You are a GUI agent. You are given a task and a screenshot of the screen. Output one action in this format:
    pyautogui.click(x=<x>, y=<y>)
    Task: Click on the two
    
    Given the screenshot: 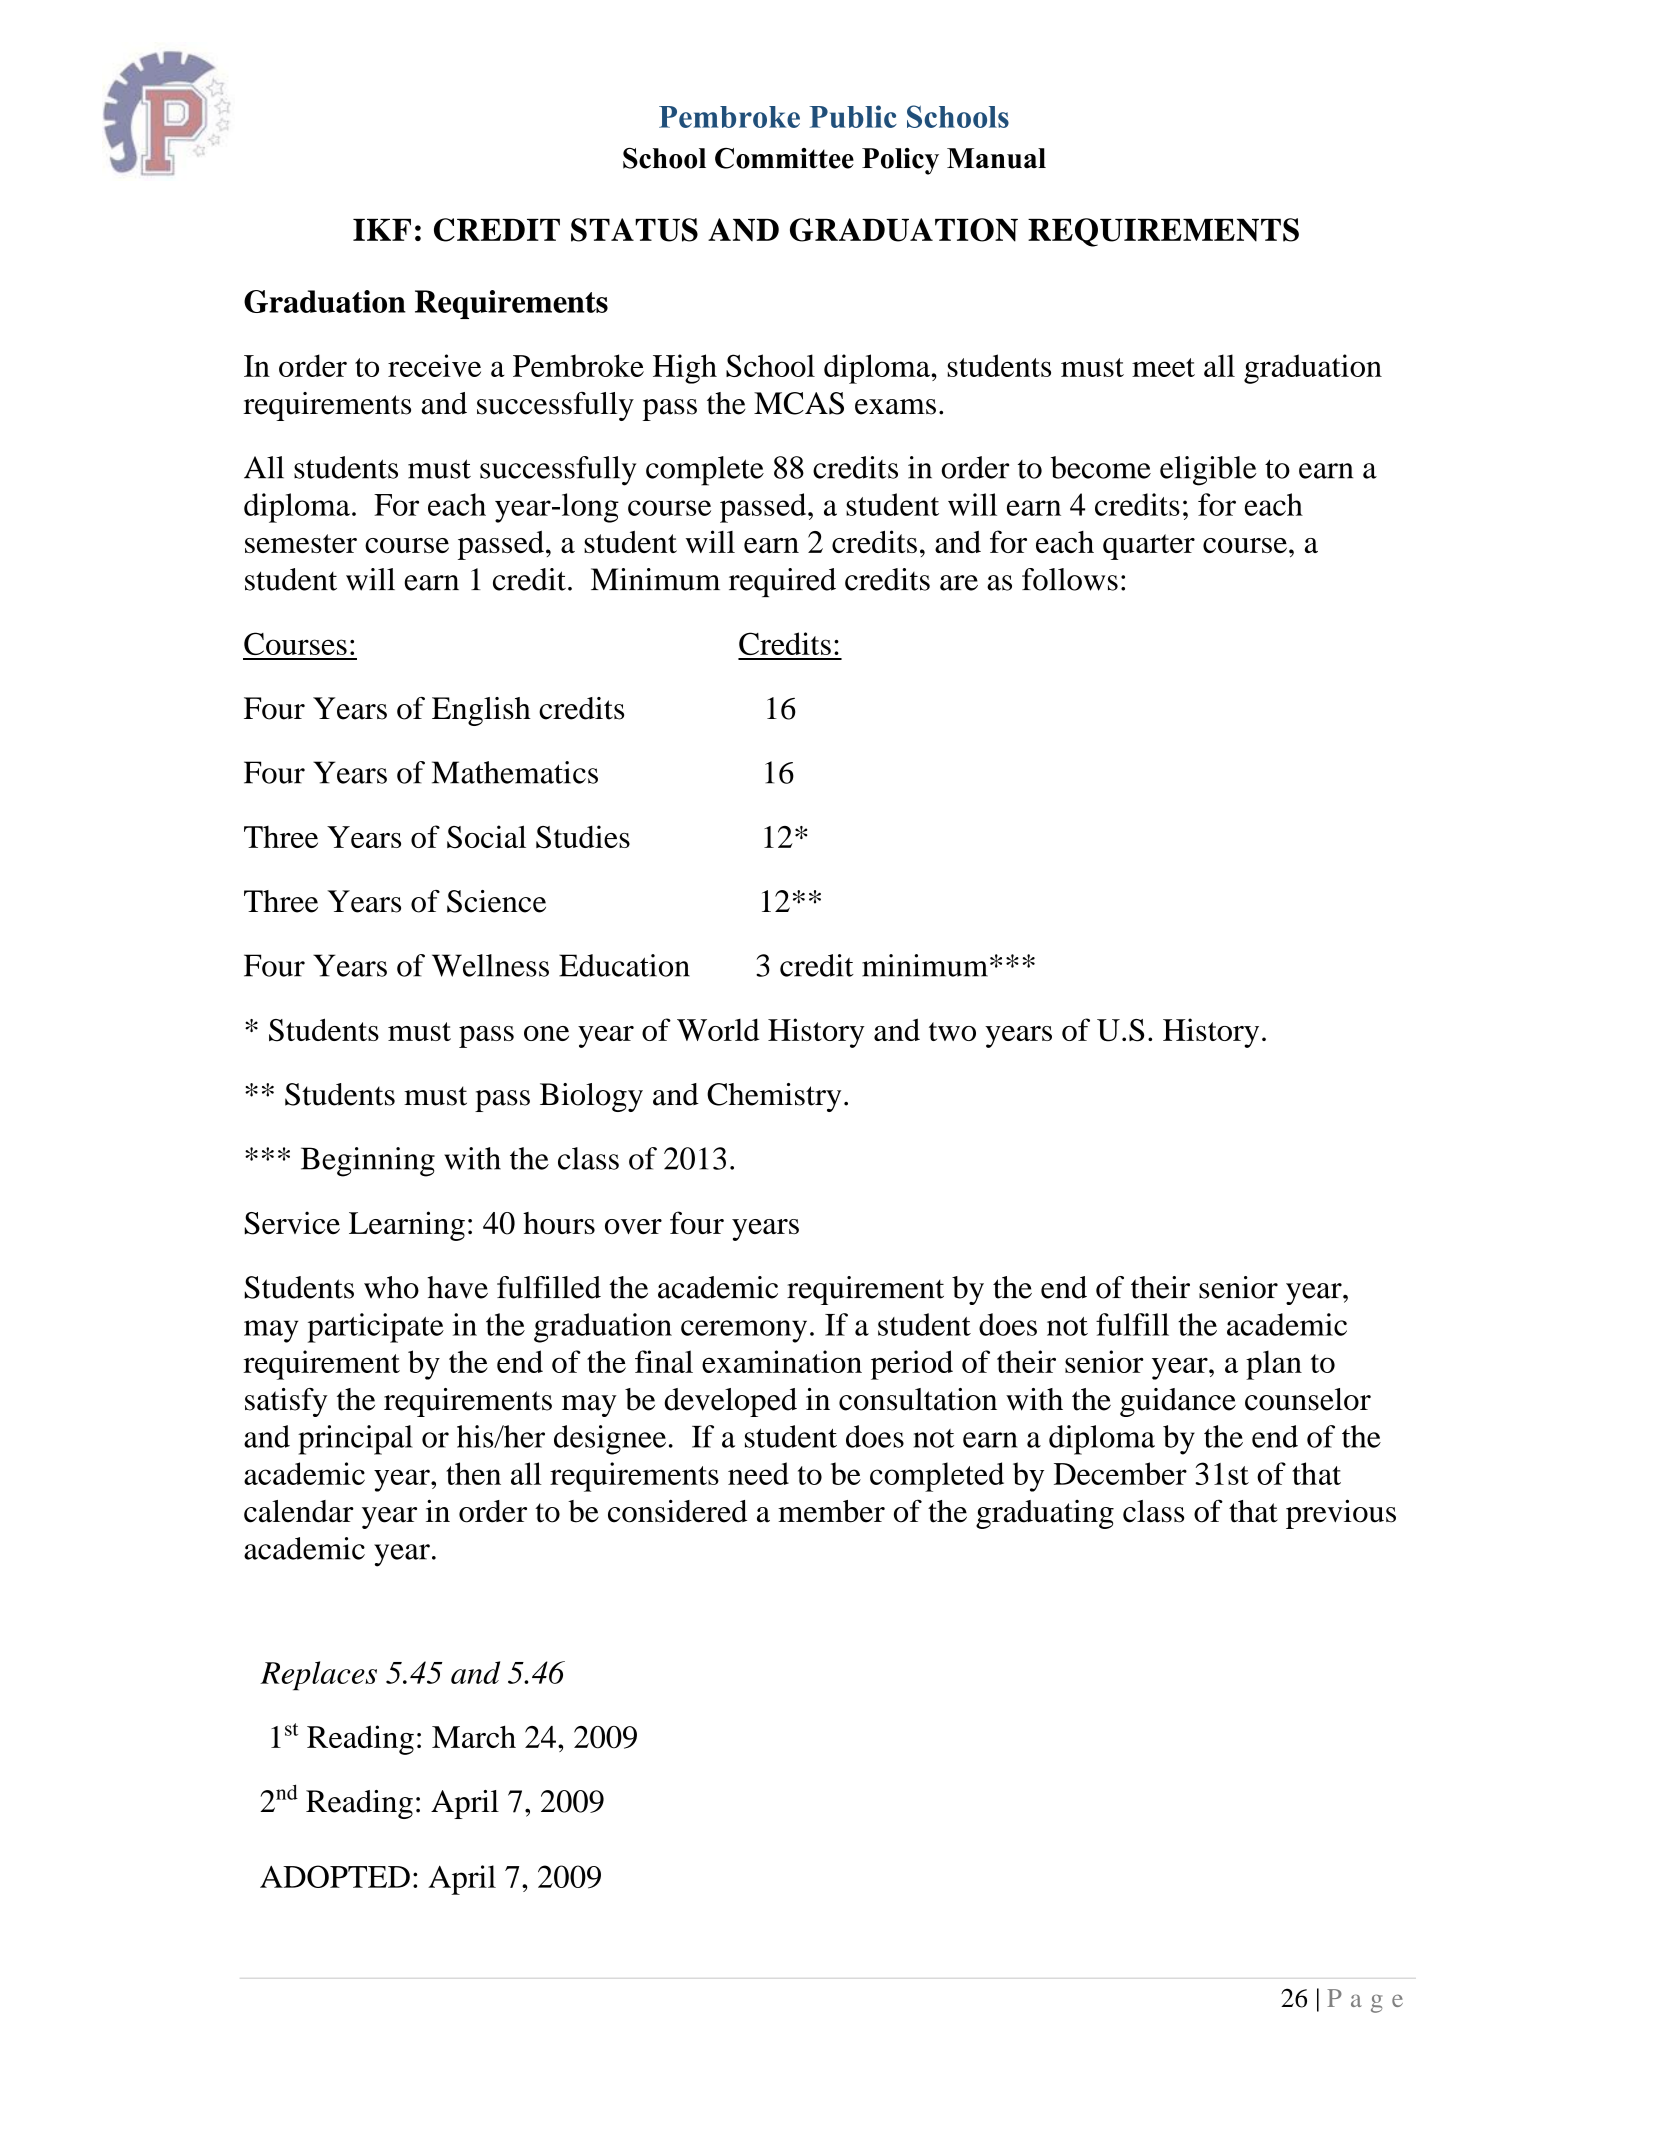 What is the action you would take?
    pyautogui.click(x=952, y=1031)
